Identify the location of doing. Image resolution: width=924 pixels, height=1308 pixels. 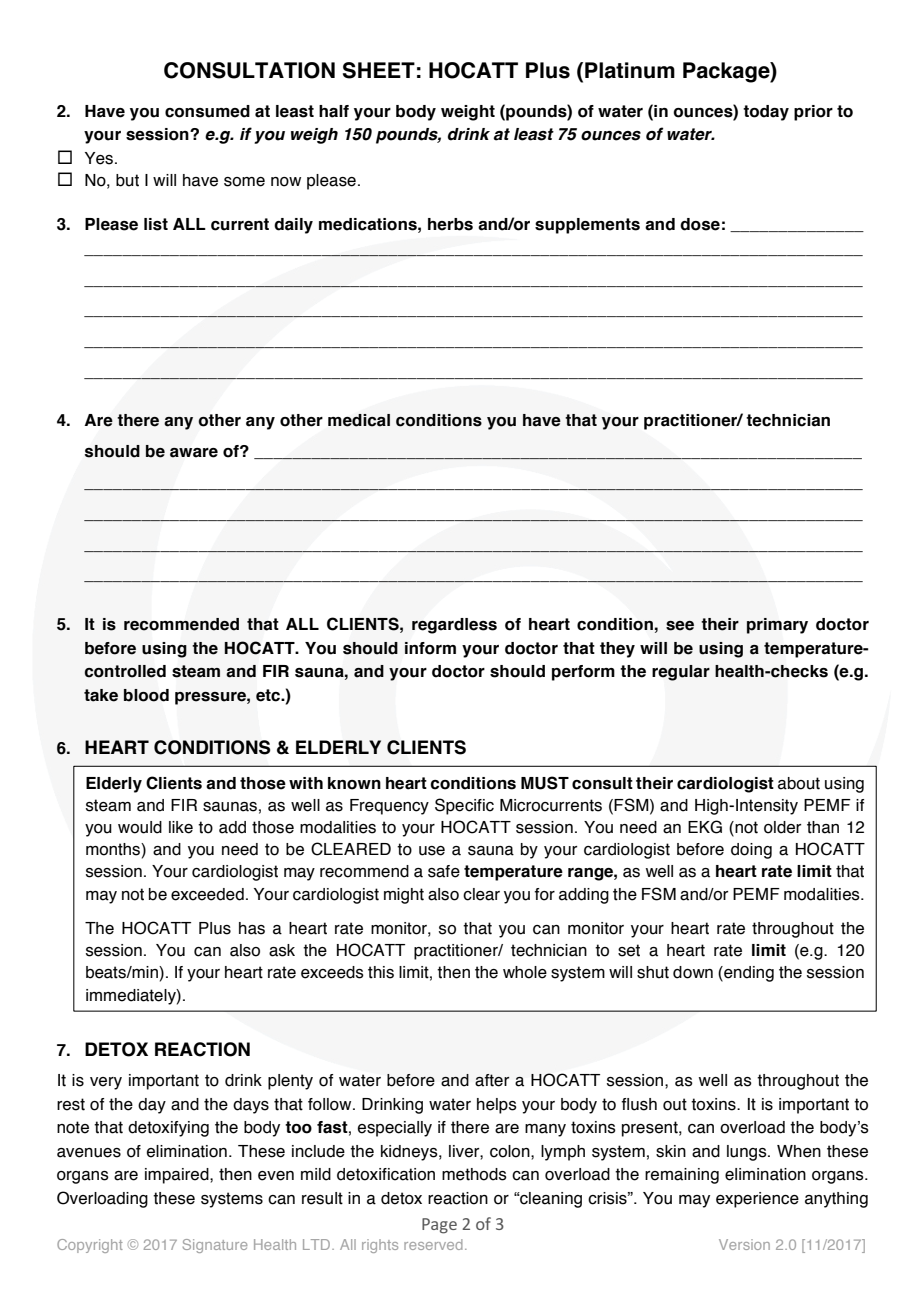
(751, 851).
